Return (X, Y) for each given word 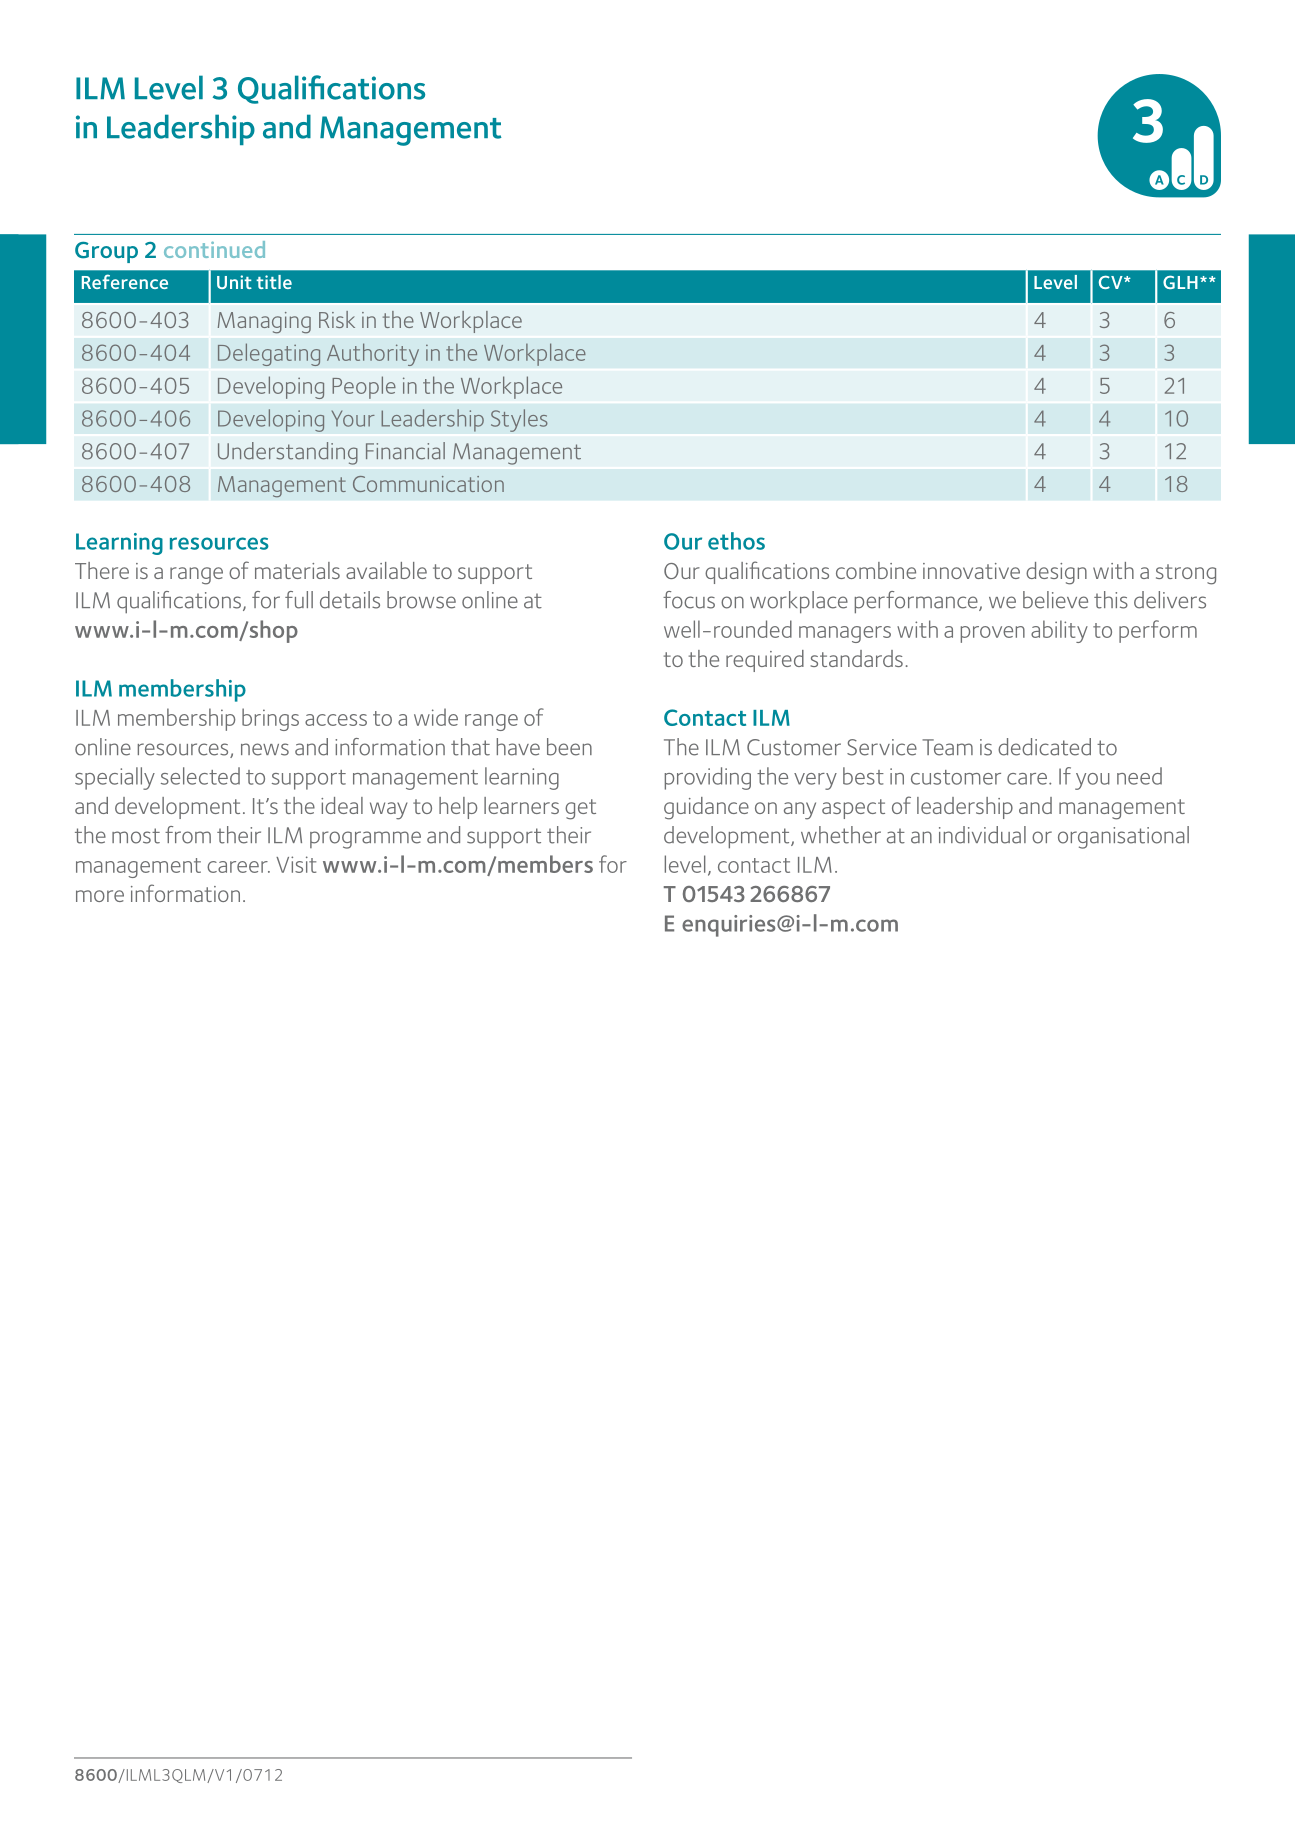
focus (689, 600)
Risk (337, 319)
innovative (971, 571)
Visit (296, 864)
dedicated (1044, 747)
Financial (405, 451)
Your (353, 418)
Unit (234, 282)
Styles (519, 420)
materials (297, 570)
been (569, 747)
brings (270, 719)
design (1056, 573)
